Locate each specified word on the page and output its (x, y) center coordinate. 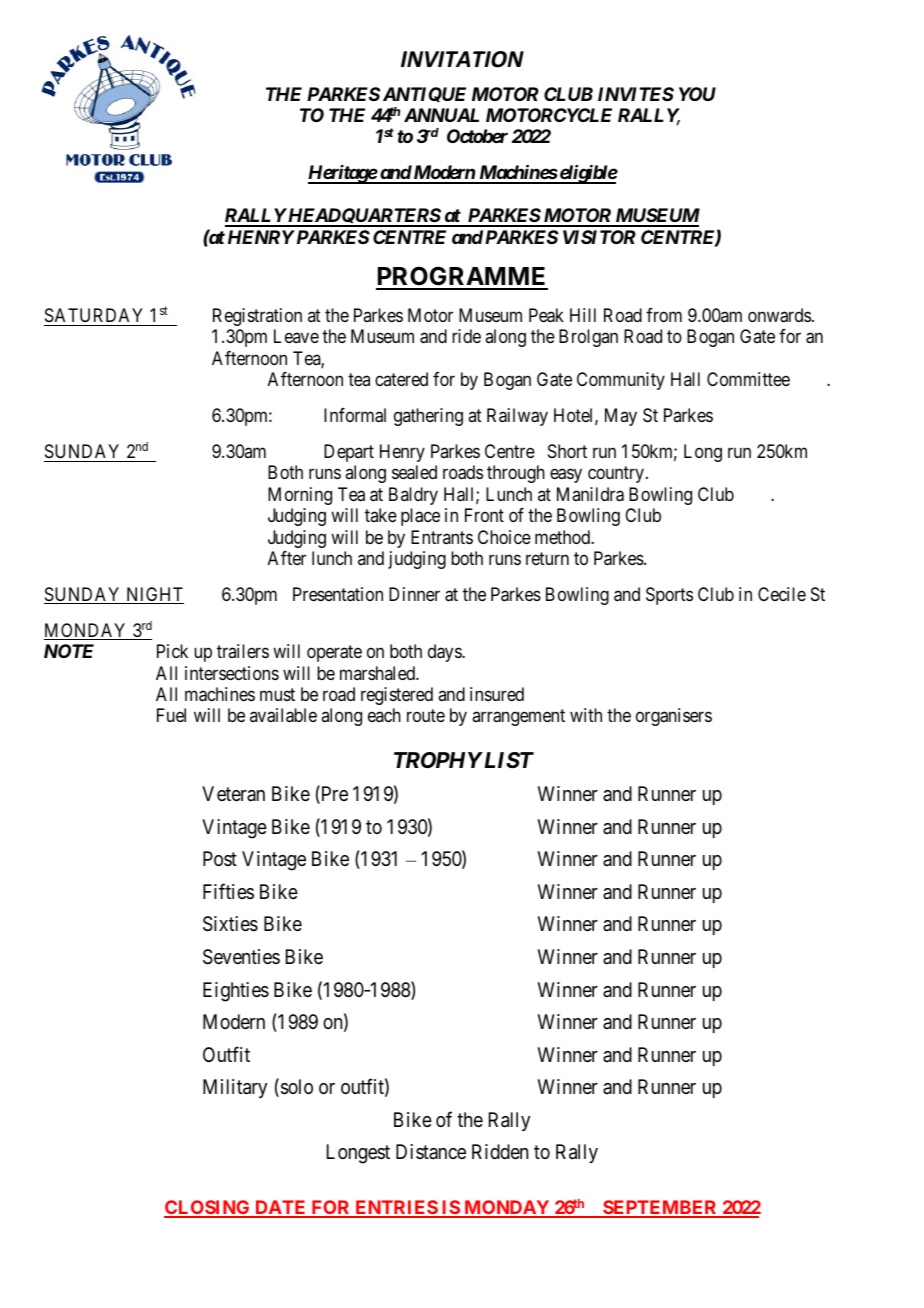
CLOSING (208, 1208)
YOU (697, 94)
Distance (431, 1151)
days (445, 653)
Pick (172, 651)
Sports (669, 596)
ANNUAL (441, 115)
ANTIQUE (424, 94)
